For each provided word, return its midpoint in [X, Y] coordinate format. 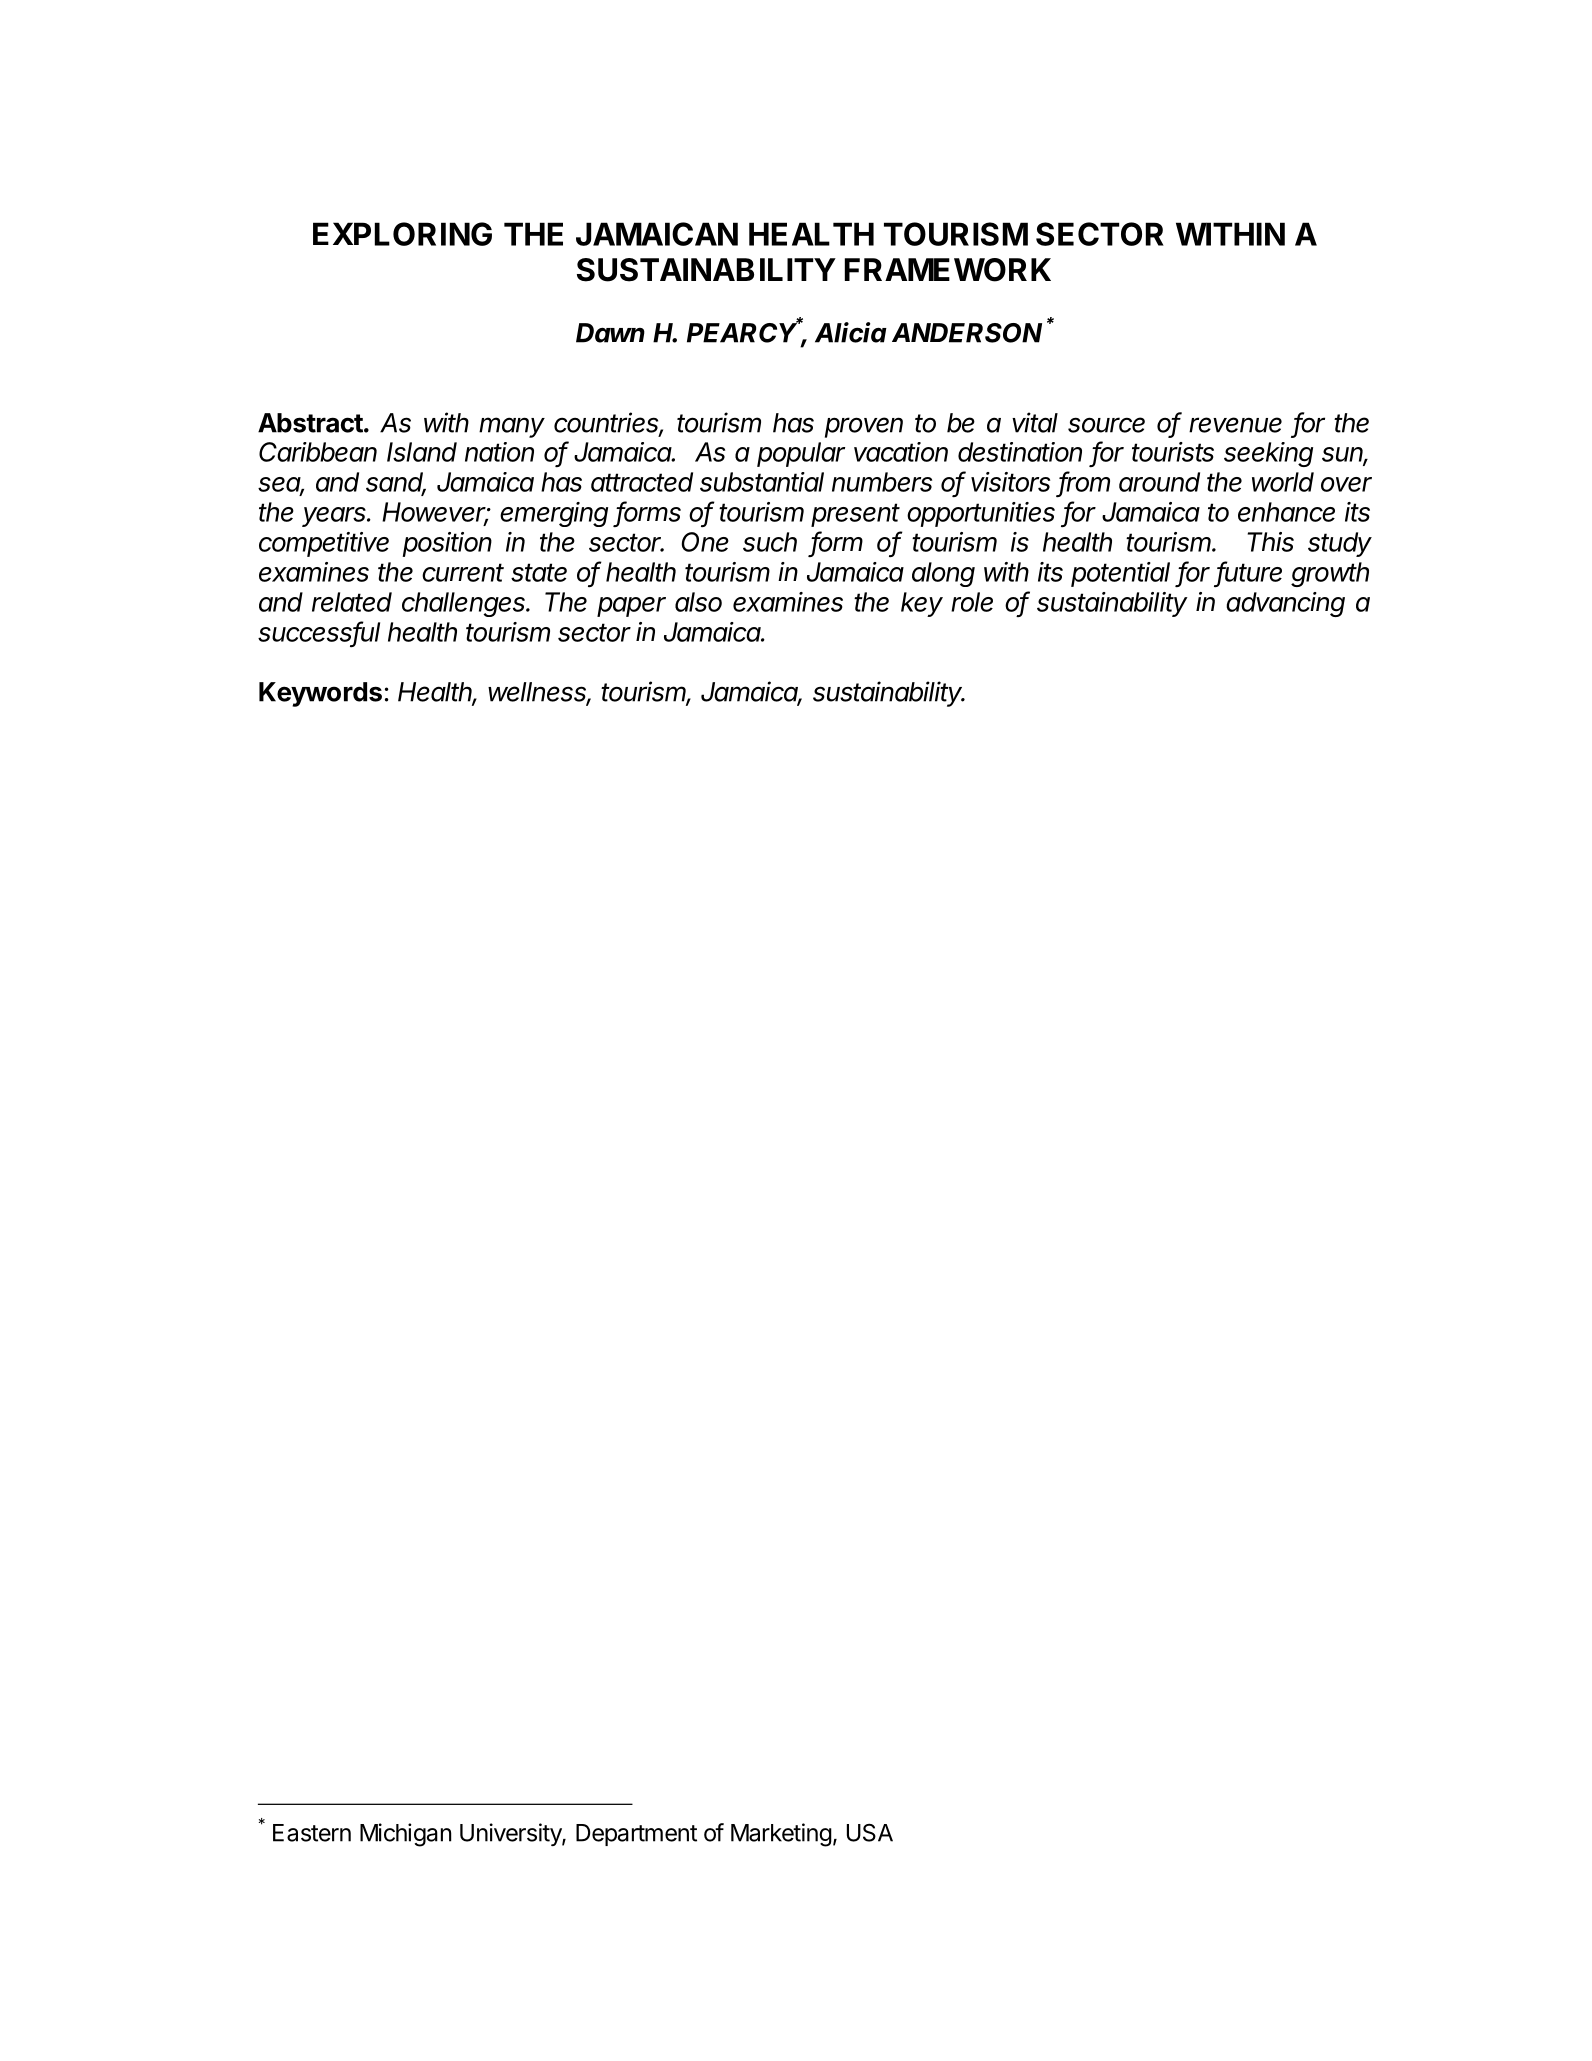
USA [870, 1832]
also [698, 602]
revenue [1235, 425]
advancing [1285, 604]
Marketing [781, 1835]
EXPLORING [402, 234]
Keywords [320, 694]
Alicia [851, 332]
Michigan [405, 1835]
